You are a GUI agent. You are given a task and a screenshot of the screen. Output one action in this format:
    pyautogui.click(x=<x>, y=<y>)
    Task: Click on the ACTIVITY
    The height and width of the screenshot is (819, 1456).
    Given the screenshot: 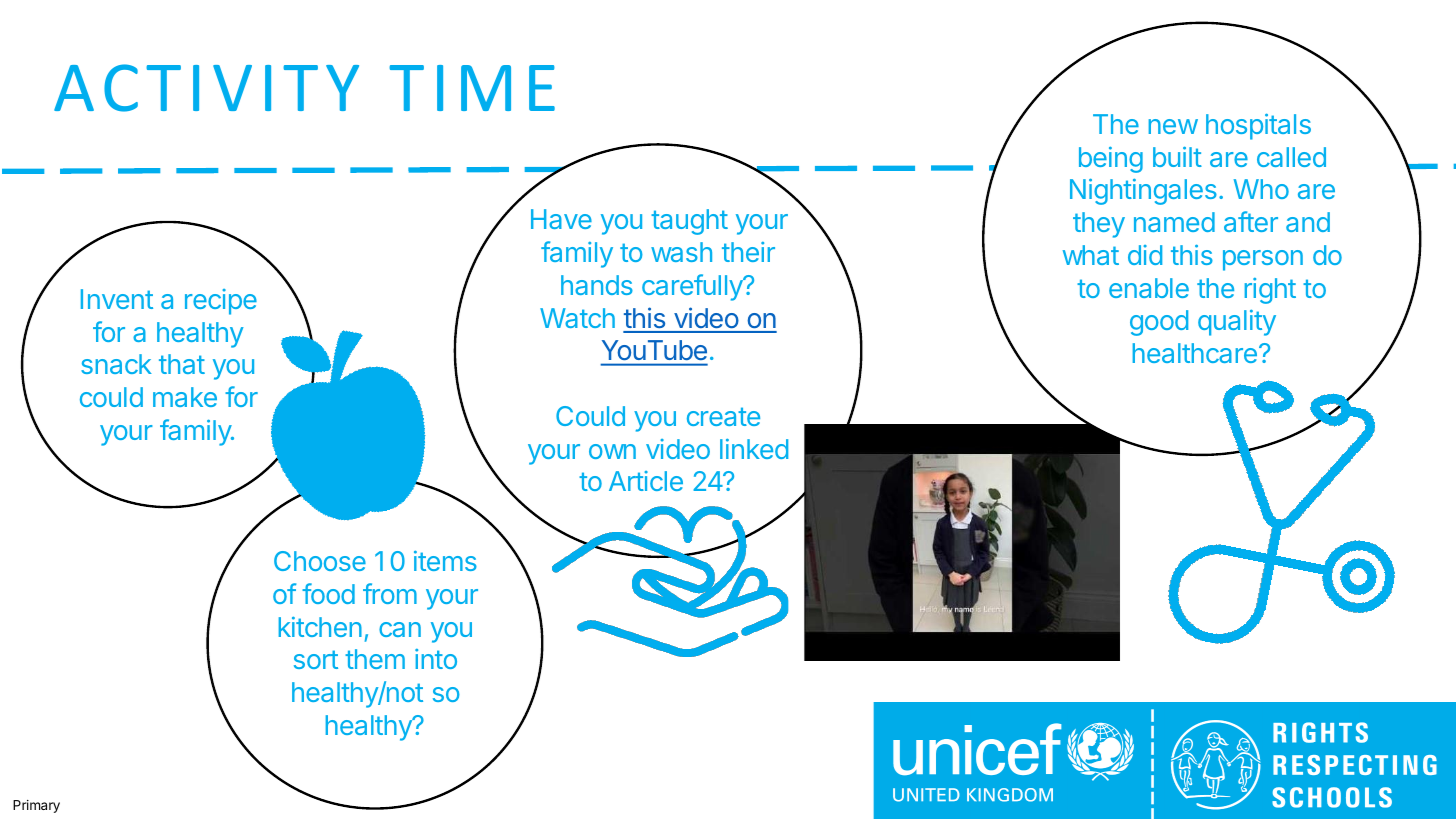 What is the action you would take?
    pyautogui.click(x=206, y=88)
